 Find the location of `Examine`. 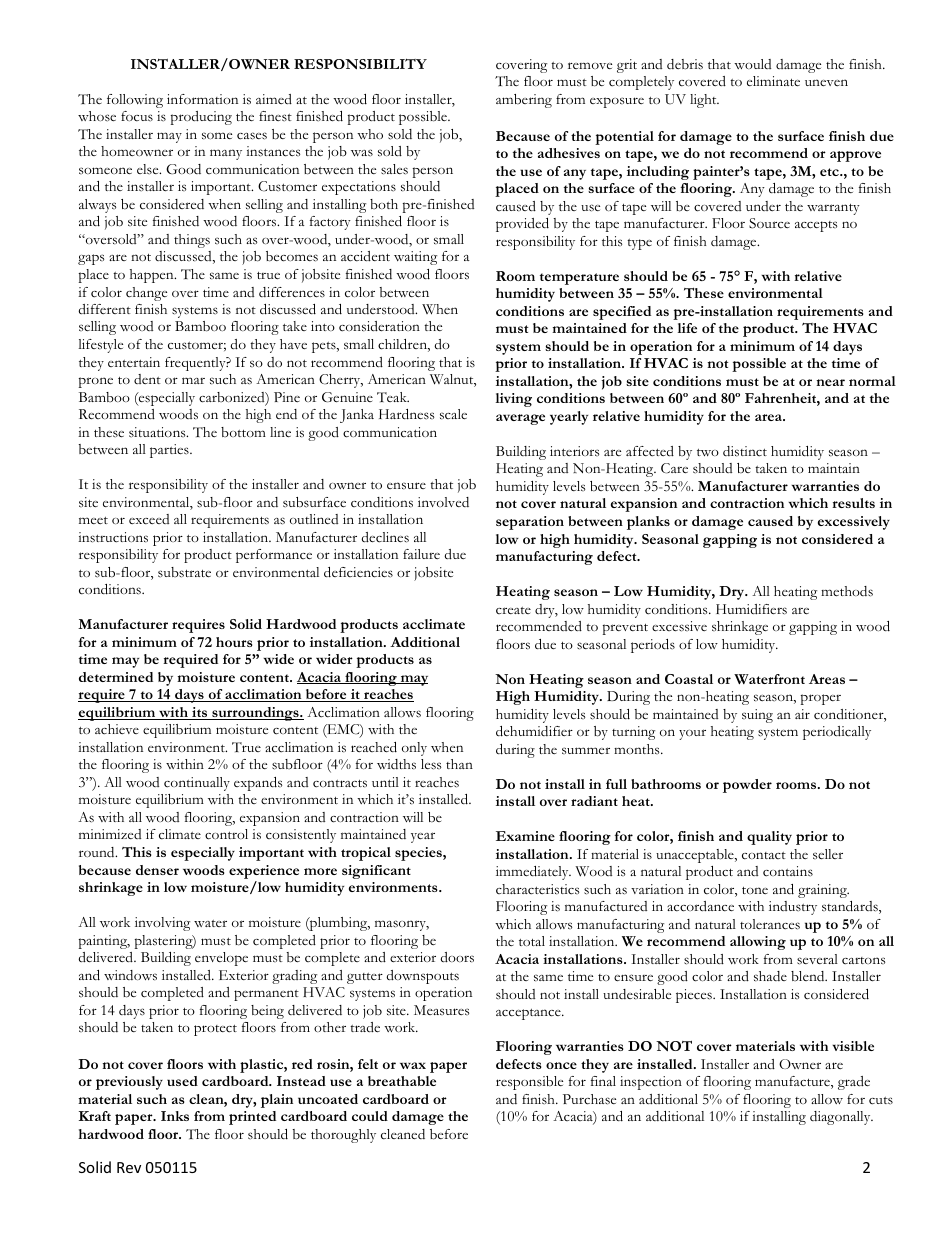

Examine is located at coordinates (525, 836).
